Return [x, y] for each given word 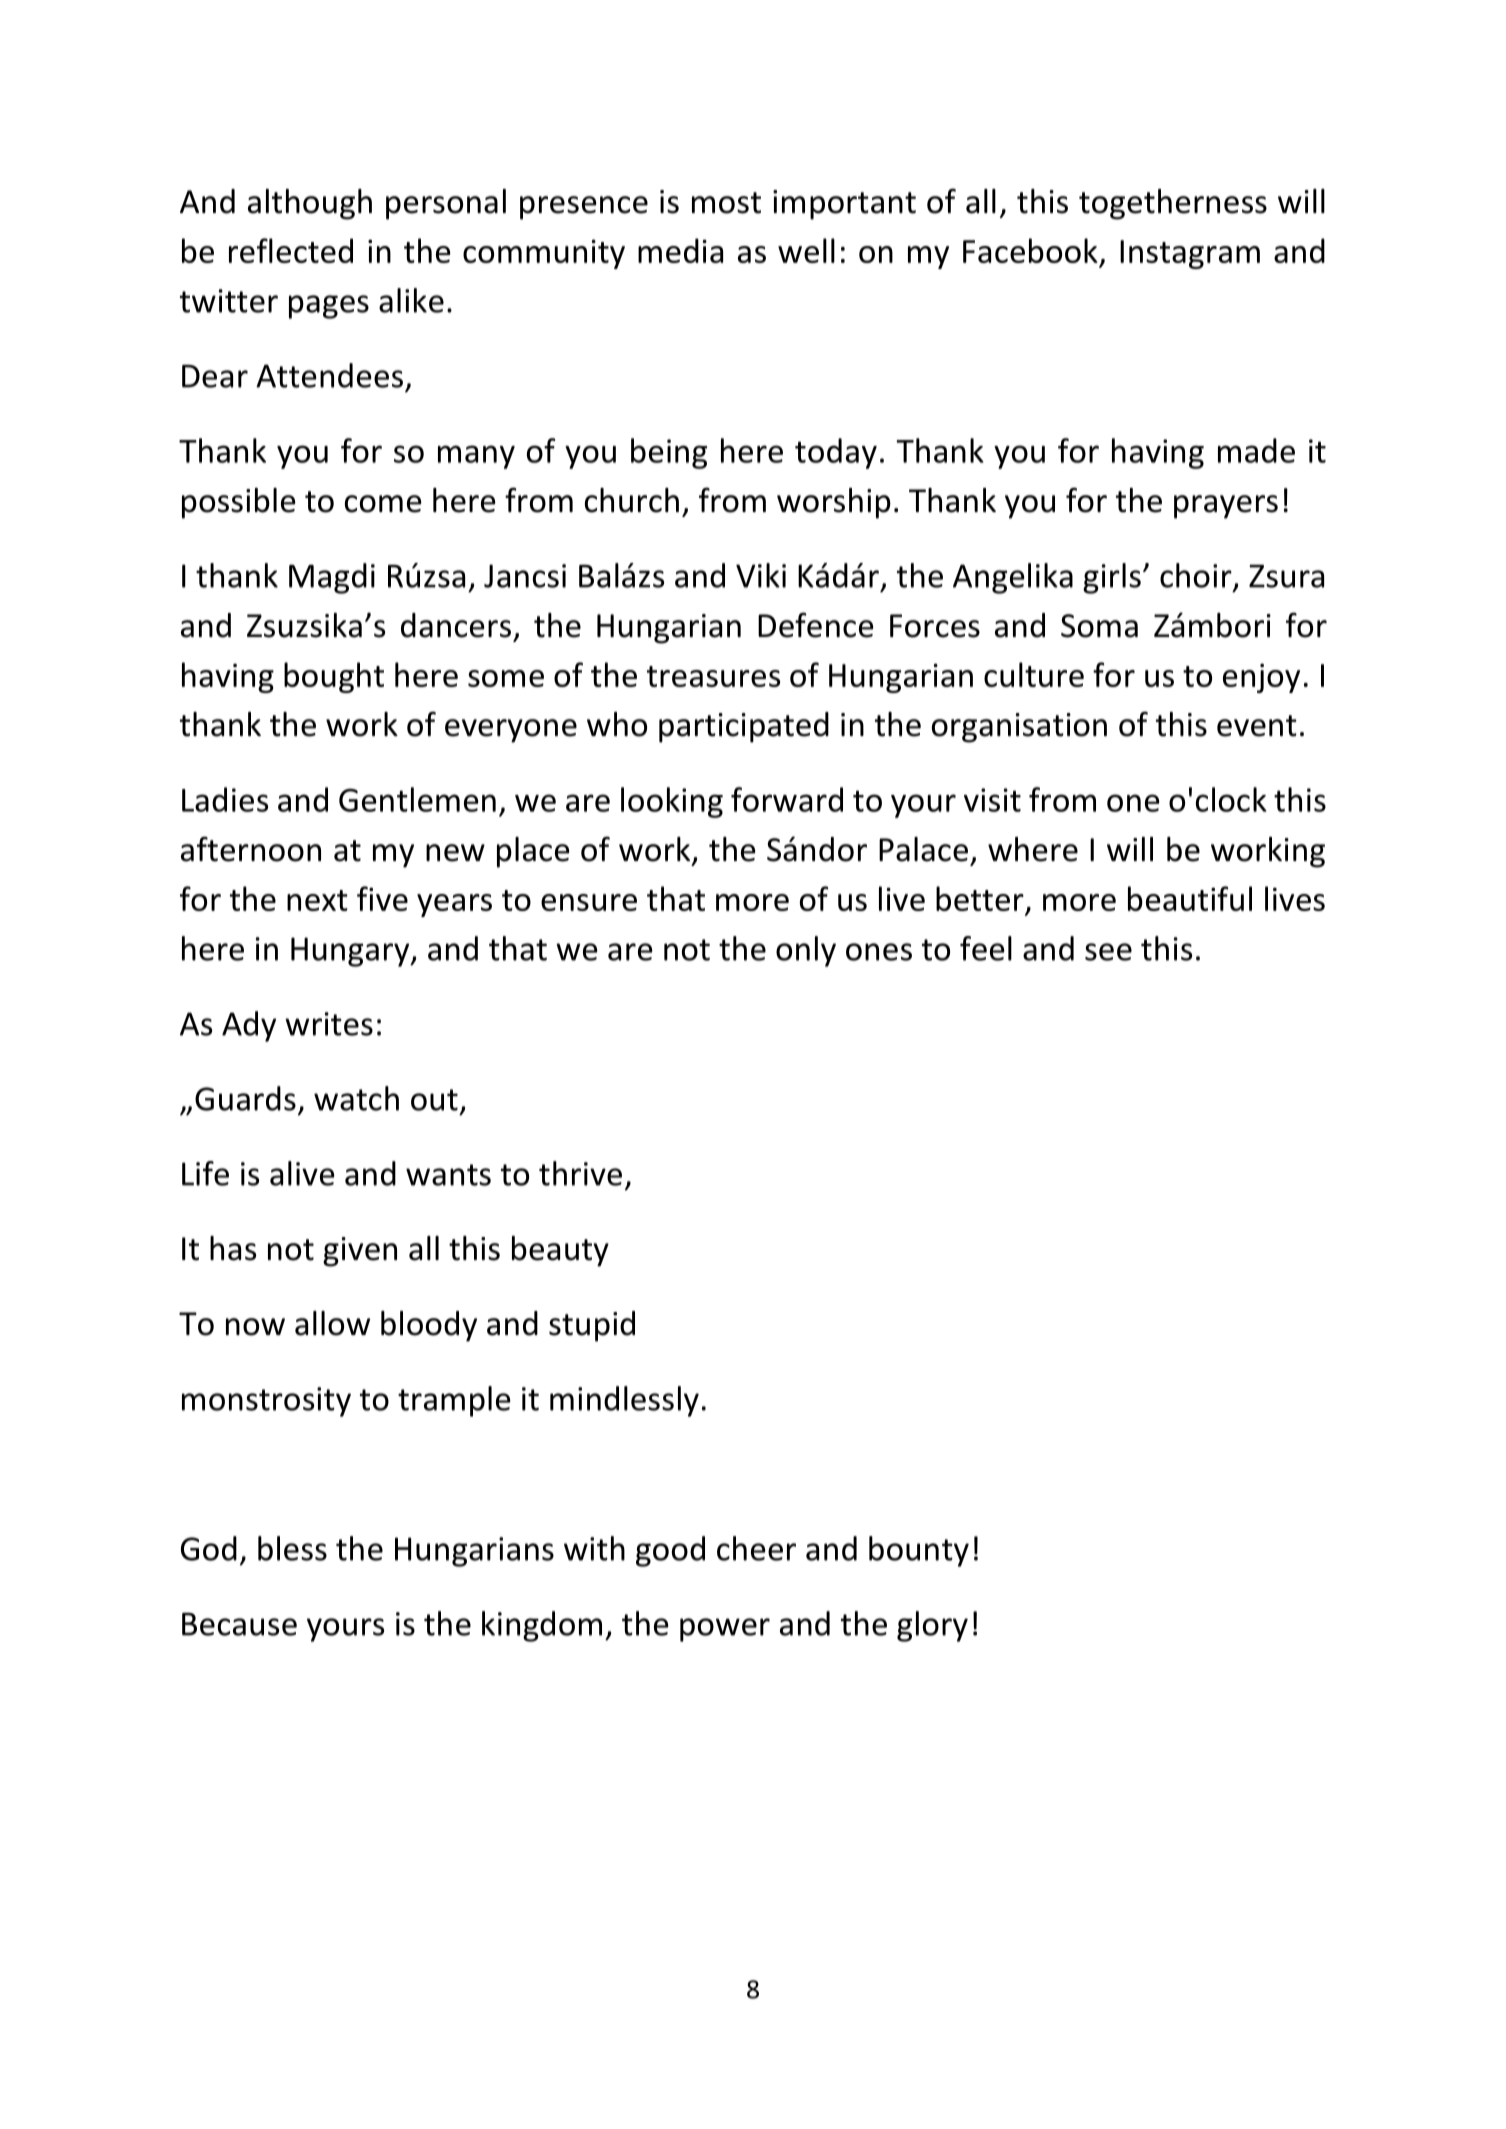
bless [292, 1548]
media [680, 250]
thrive [580, 1173]
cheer [756, 1548]
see [1108, 952]
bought [334, 677]
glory [932, 1626]
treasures [713, 676]
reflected [291, 250]
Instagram [1190, 254]
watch [356, 1098]
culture [1034, 674]
